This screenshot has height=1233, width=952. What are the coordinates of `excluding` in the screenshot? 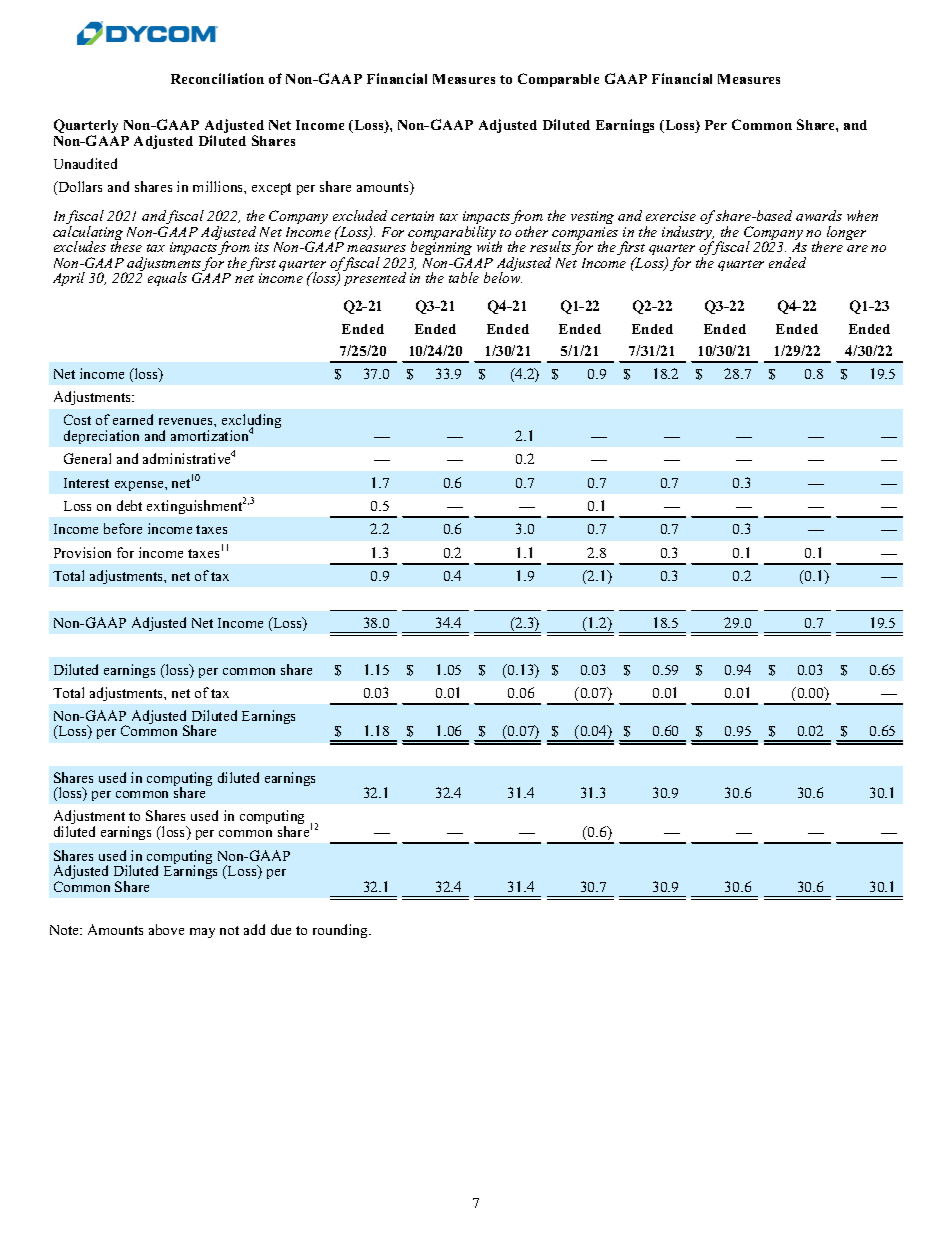 It's located at (251, 423).
